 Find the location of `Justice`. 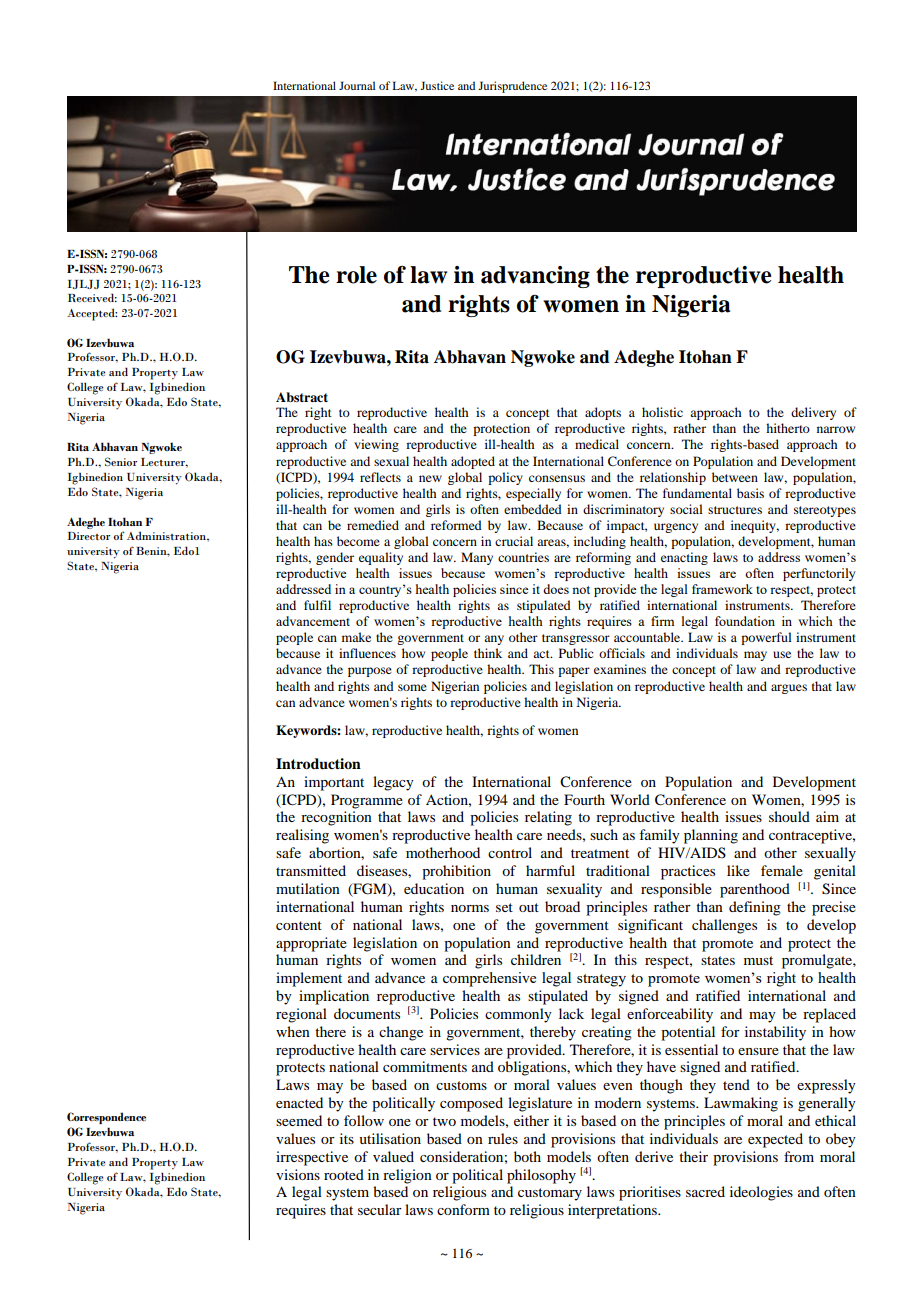

Justice is located at coordinates (437, 85).
